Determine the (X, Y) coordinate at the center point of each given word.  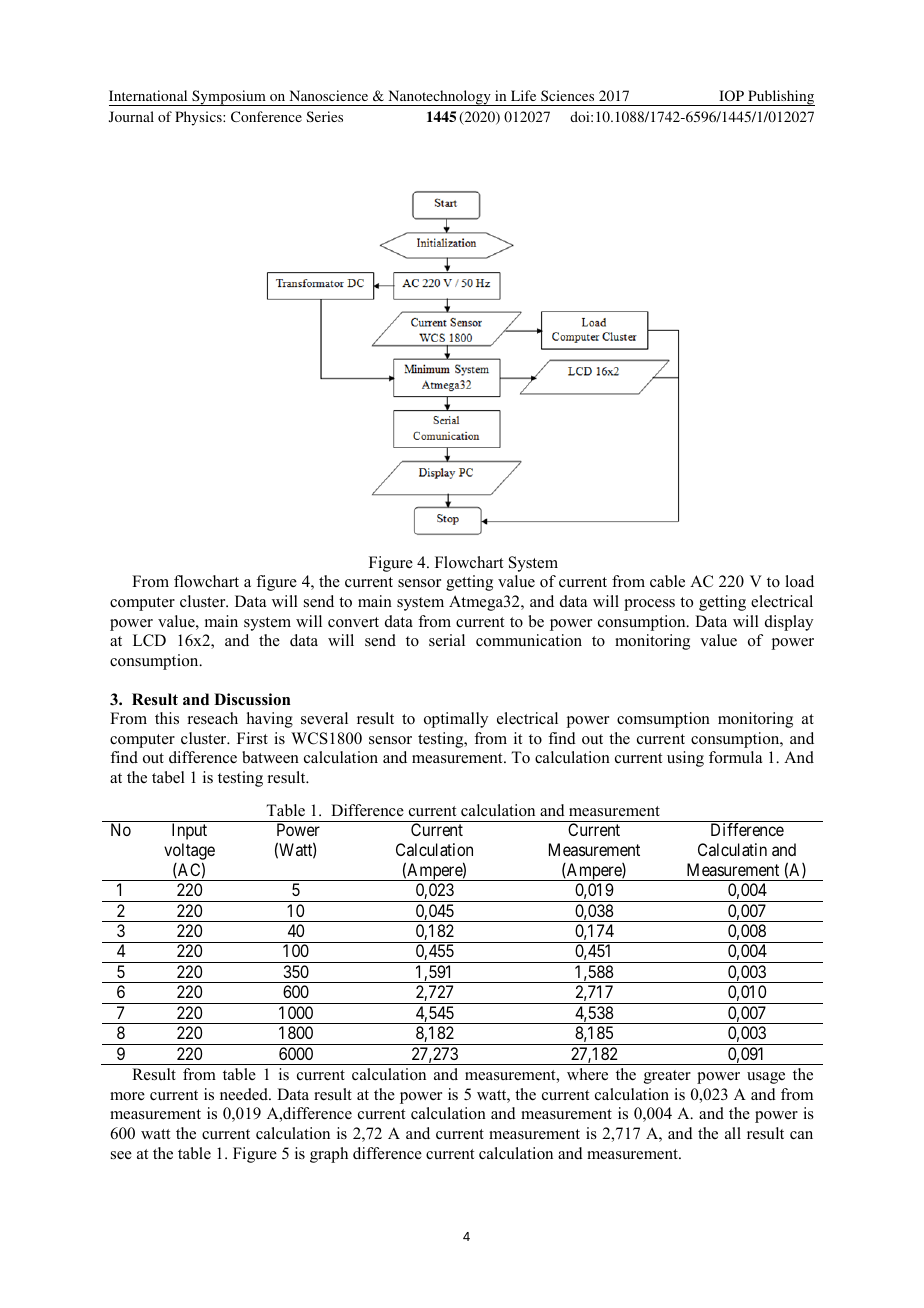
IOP (731, 95)
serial (447, 640)
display (789, 623)
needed (245, 1094)
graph (329, 1155)
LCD (149, 640)
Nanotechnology (439, 98)
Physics (199, 118)
